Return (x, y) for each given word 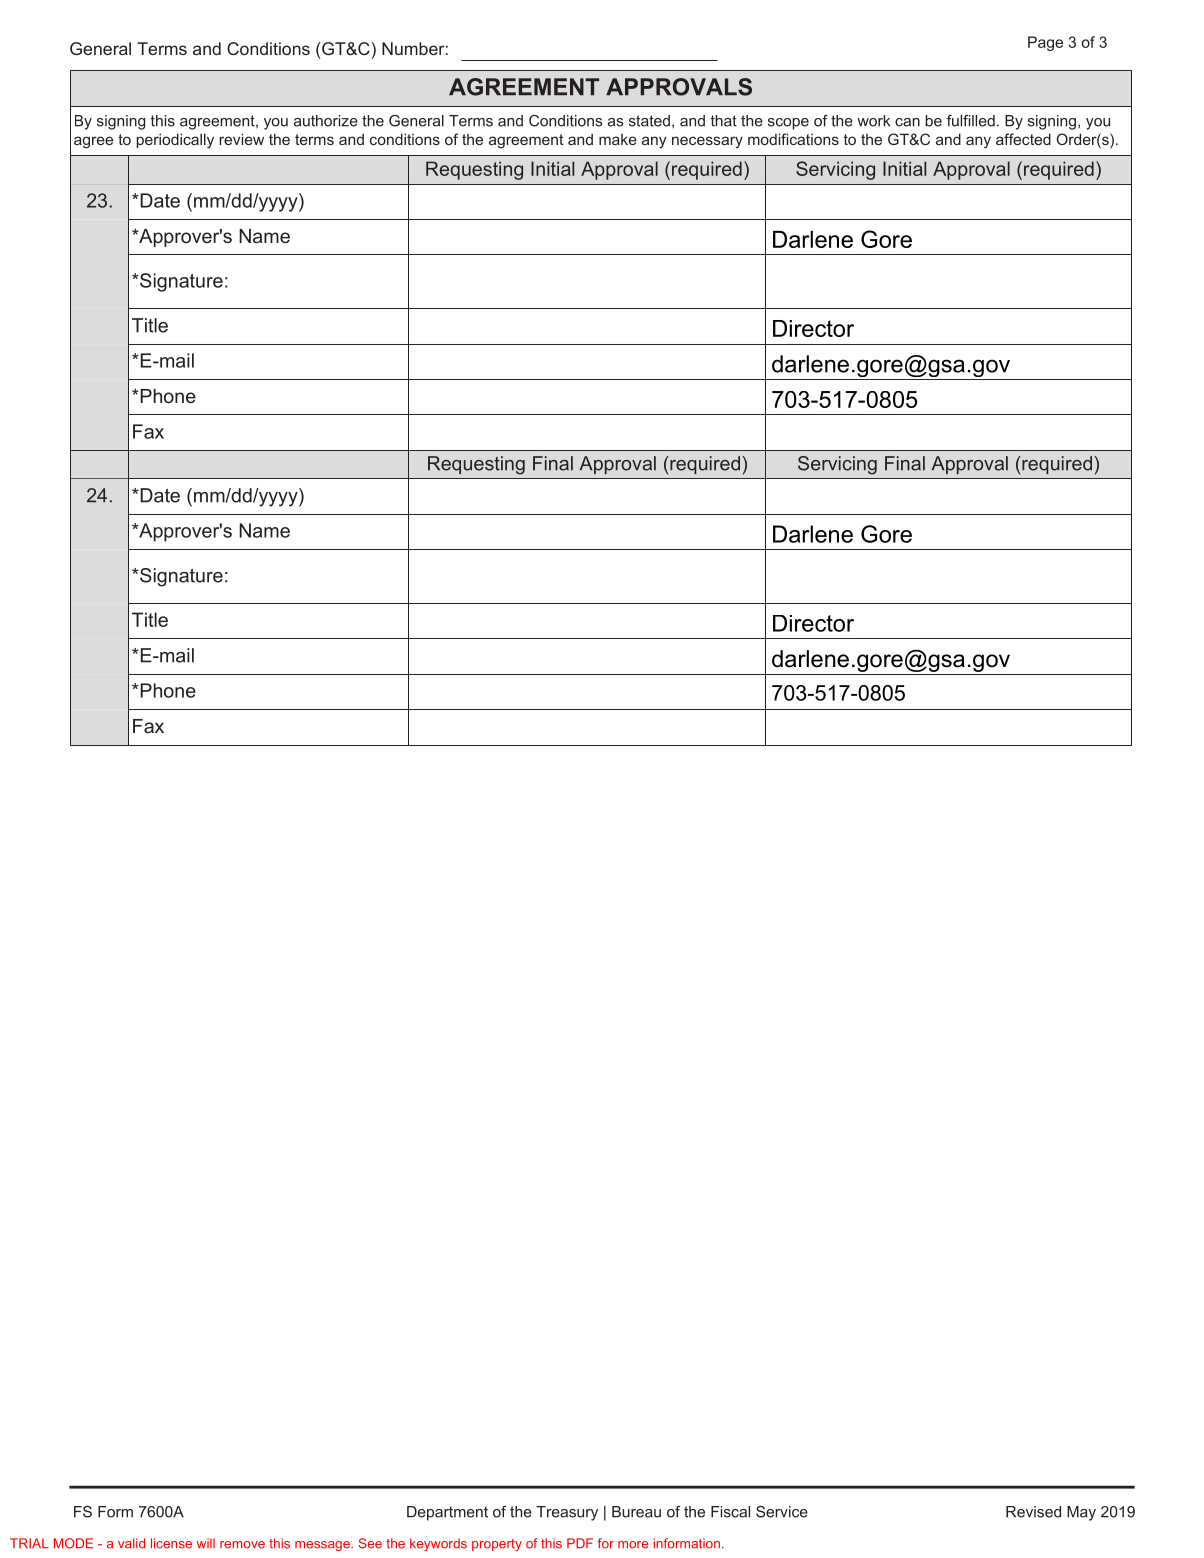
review (241, 139)
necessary (707, 142)
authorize (326, 121)
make (618, 139)
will (206, 1543)
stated (649, 121)
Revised (1033, 1512)
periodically (175, 141)
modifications (793, 139)
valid (131, 1543)
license (171, 1543)
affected (1023, 139)
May (1081, 1513)
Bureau (636, 1512)
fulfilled (971, 121)
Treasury (567, 1513)
